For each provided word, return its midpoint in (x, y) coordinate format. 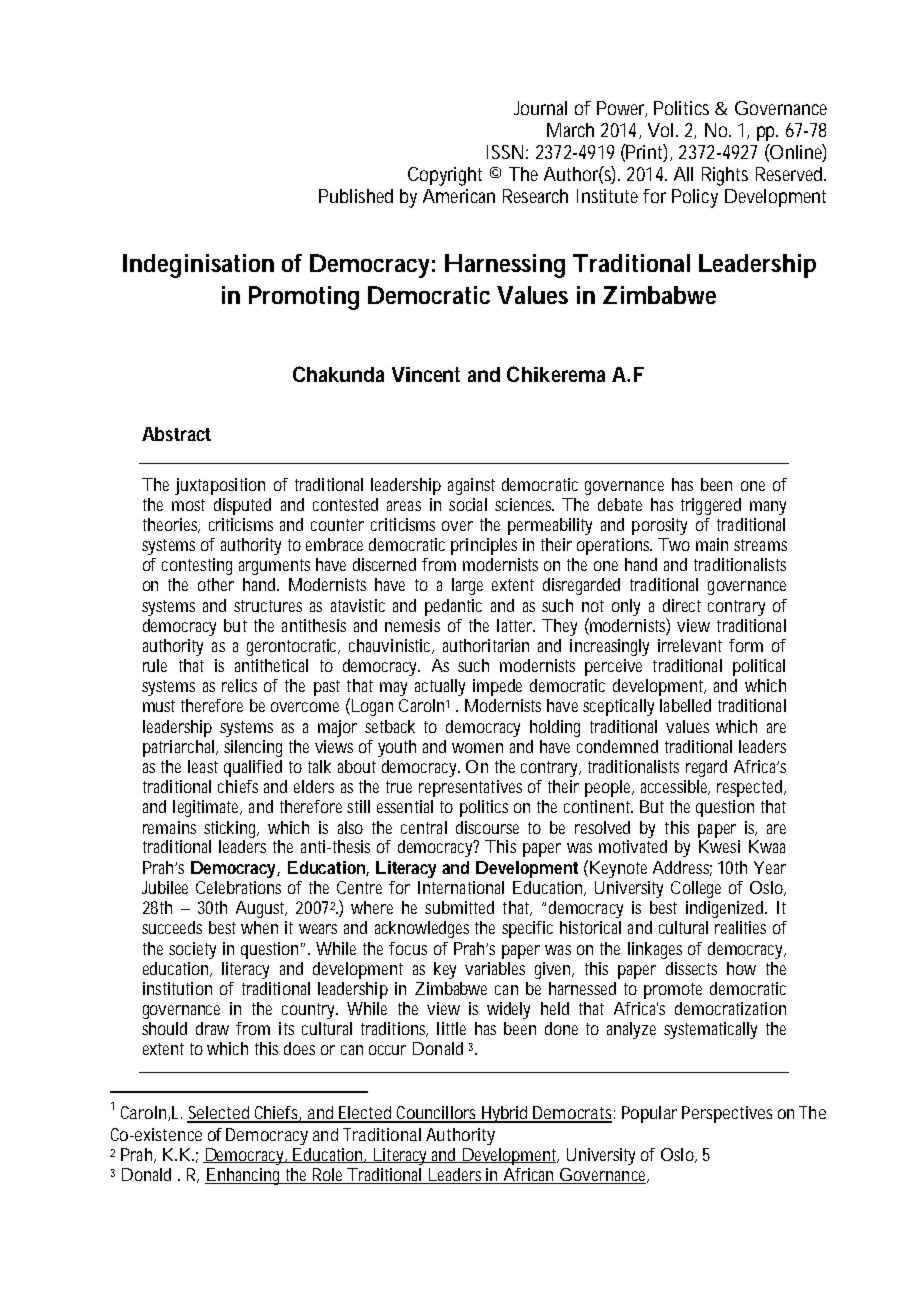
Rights (725, 176)
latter (515, 625)
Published (356, 196)
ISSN (504, 152)
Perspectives (727, 1114)
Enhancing (243, 1176)
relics (239, 685)
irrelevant (690, 645)
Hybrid (504, 1114)
